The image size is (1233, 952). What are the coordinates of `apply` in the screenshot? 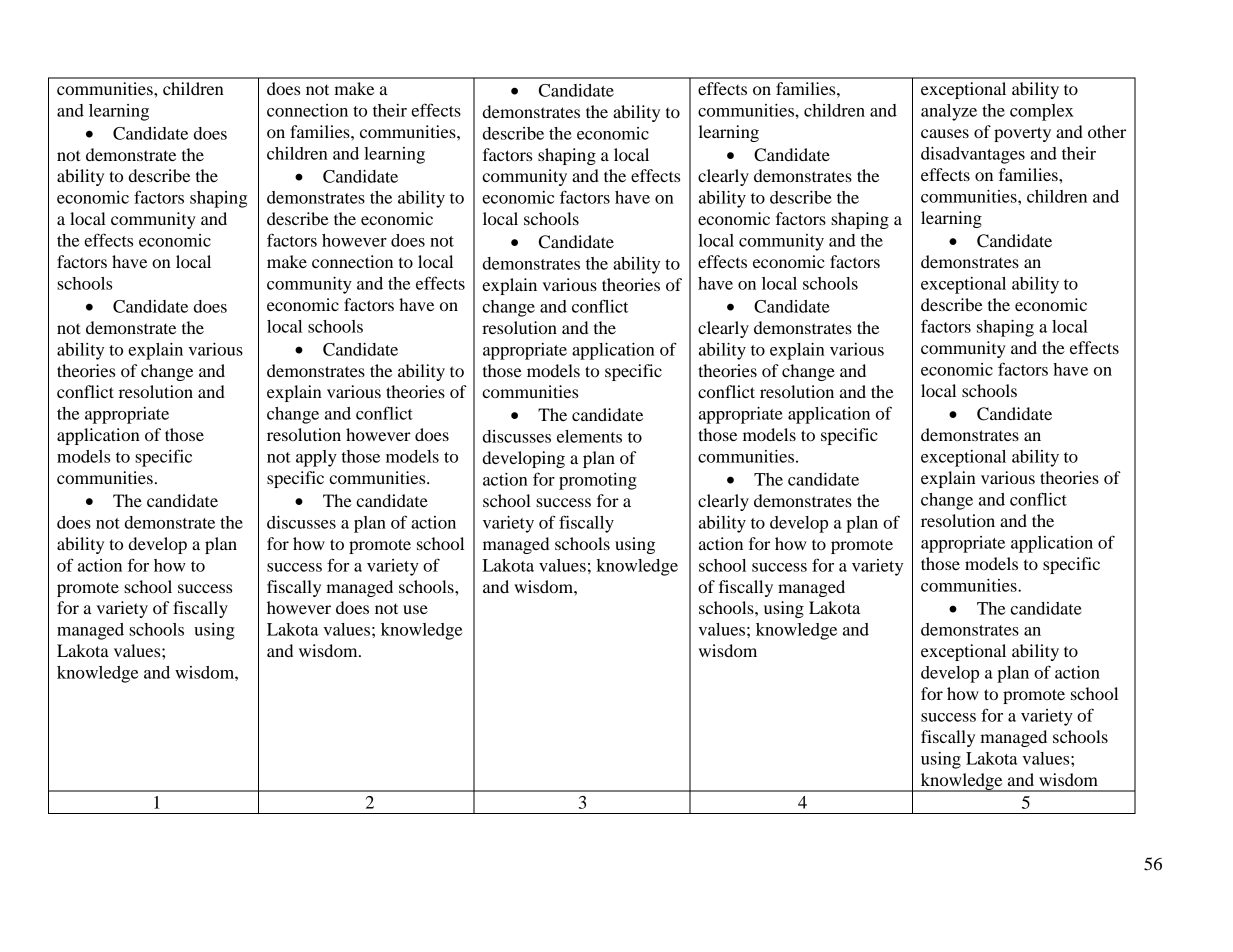 It's located at (316, 458).
